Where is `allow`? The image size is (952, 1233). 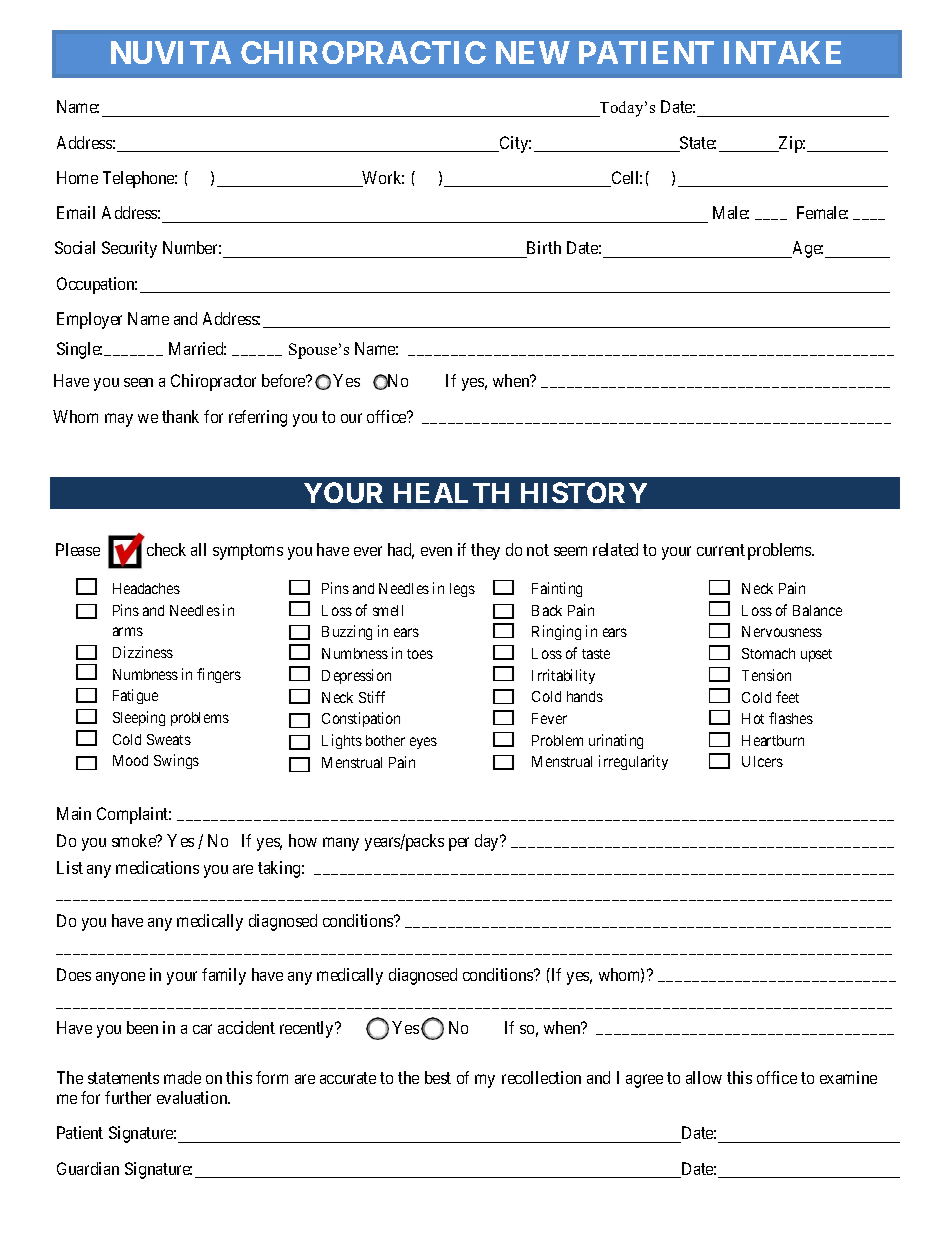
allow is located at coordinates (704, 1077).
